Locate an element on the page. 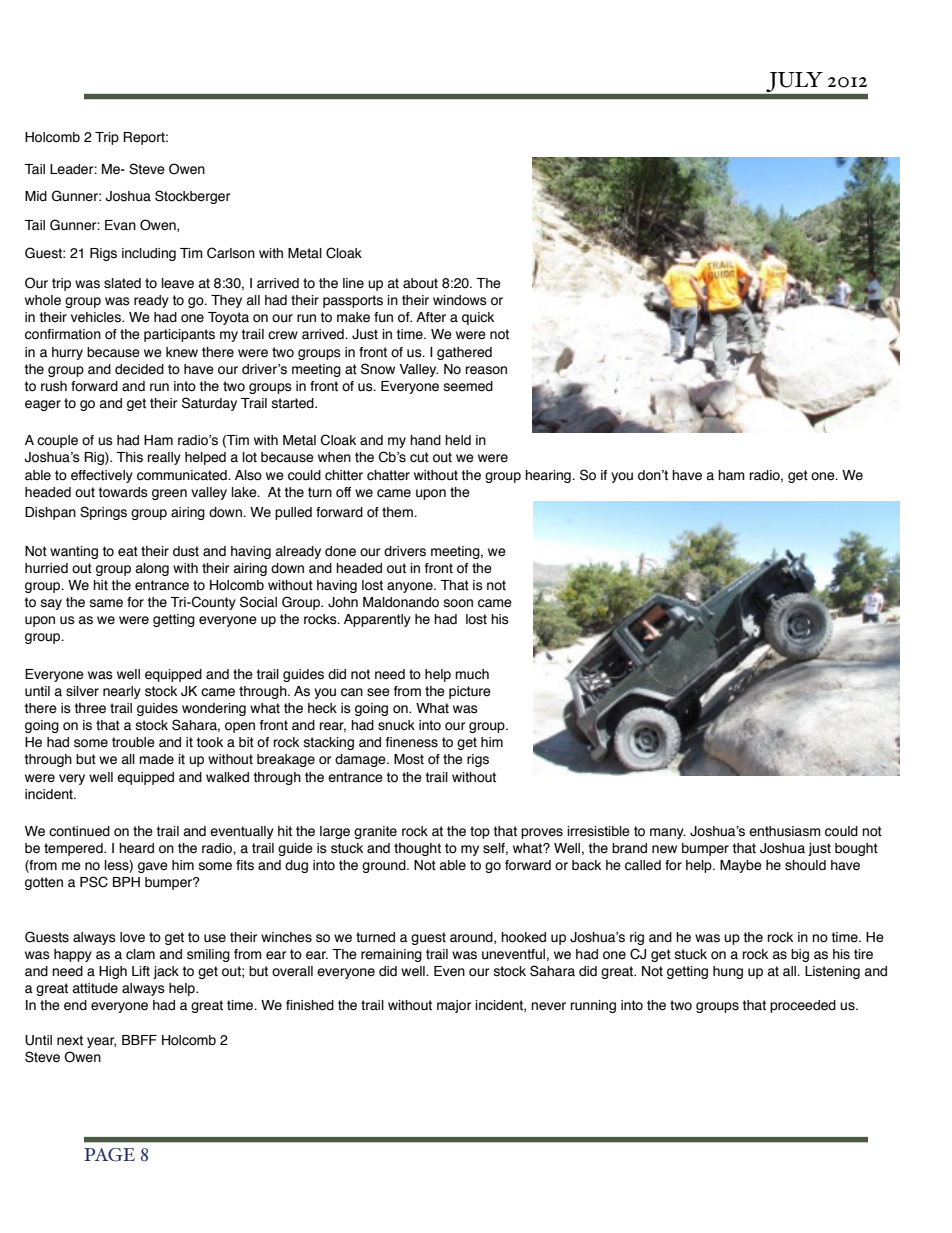  enthusiasm is located at coordinates (785, 831).
